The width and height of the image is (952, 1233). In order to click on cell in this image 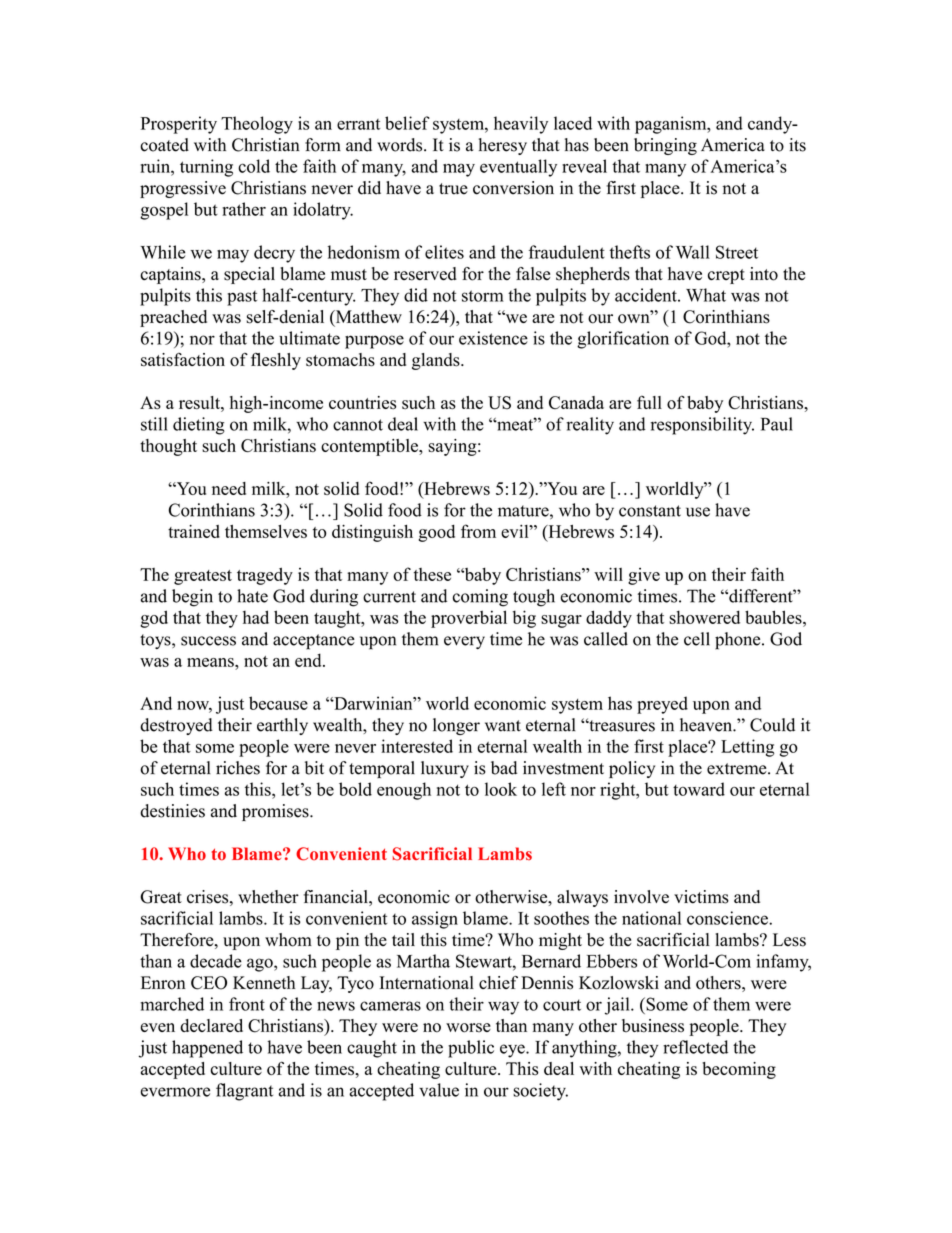, I will do `click(697, 639)`.
